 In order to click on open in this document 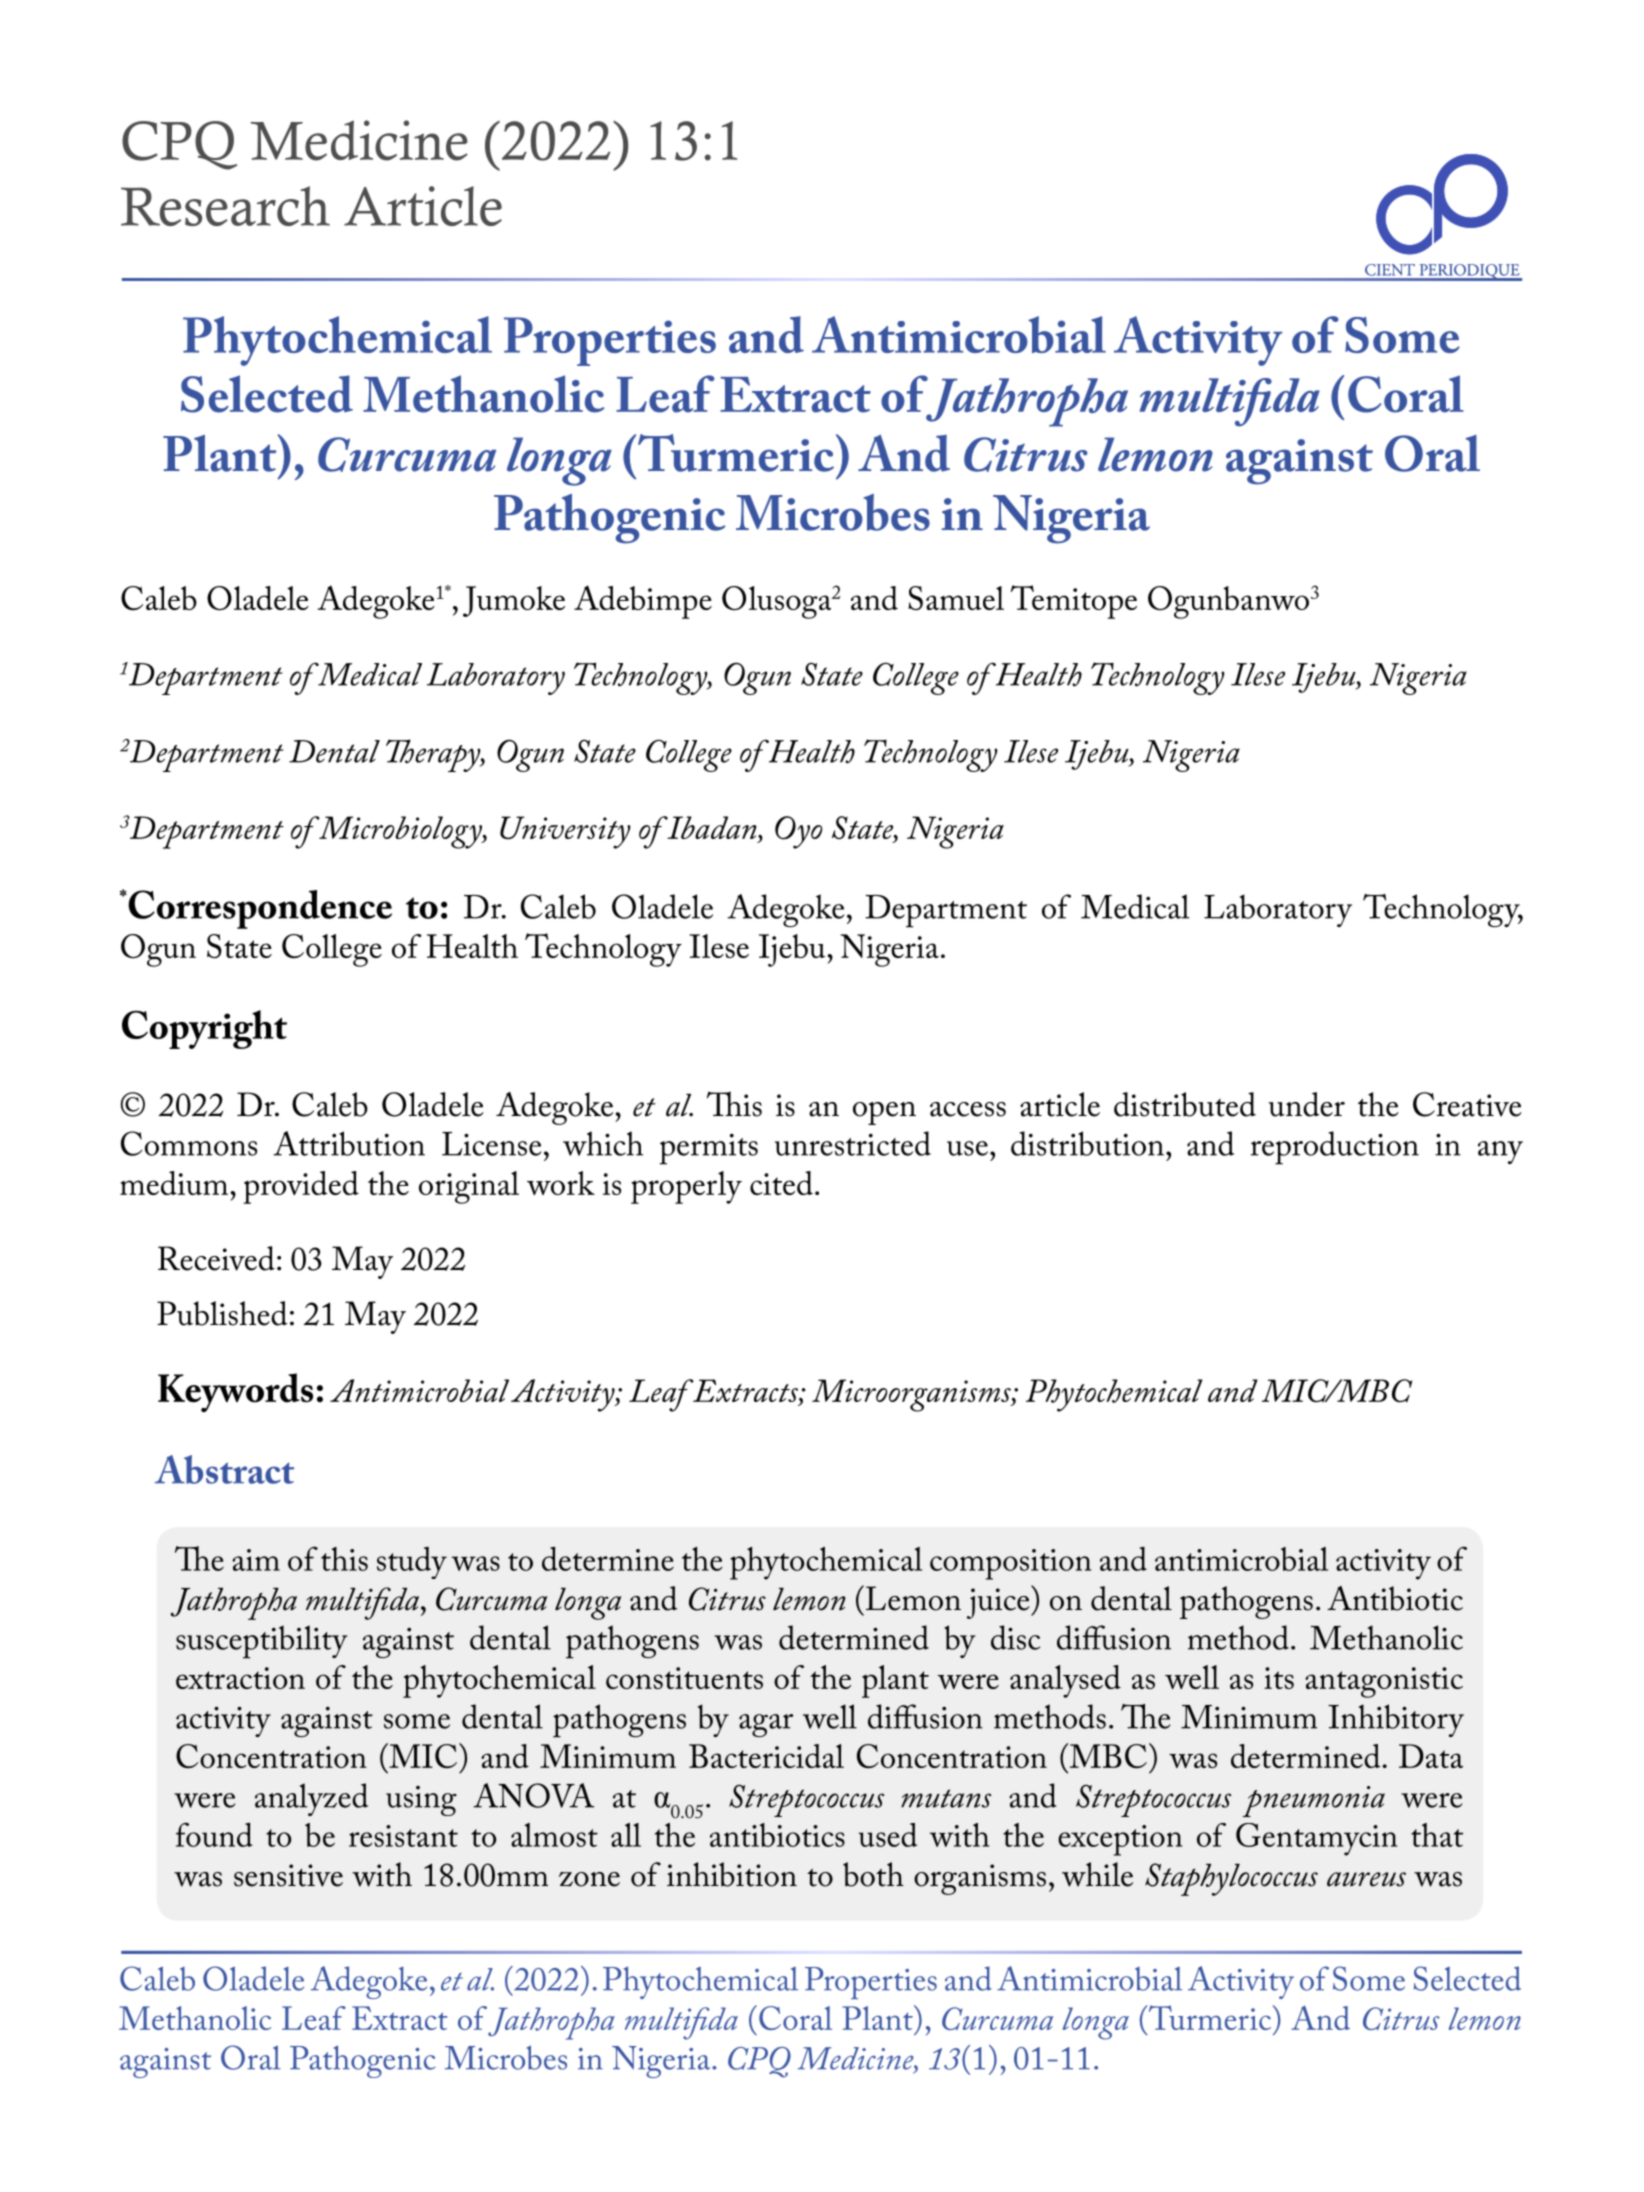, I will do `click(884, 1113)`.
